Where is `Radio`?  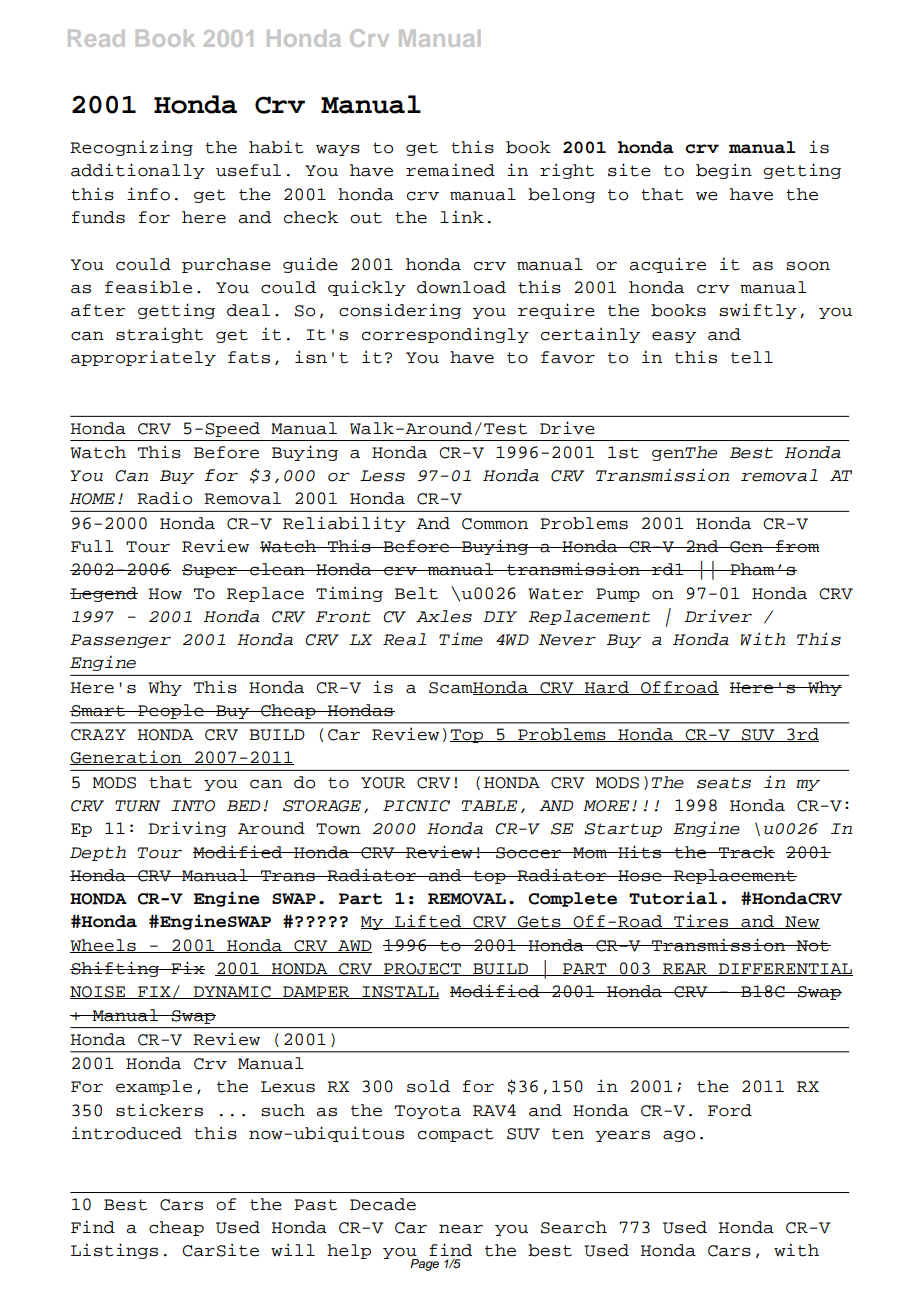
Radio is located at coordinates (164, 498).
